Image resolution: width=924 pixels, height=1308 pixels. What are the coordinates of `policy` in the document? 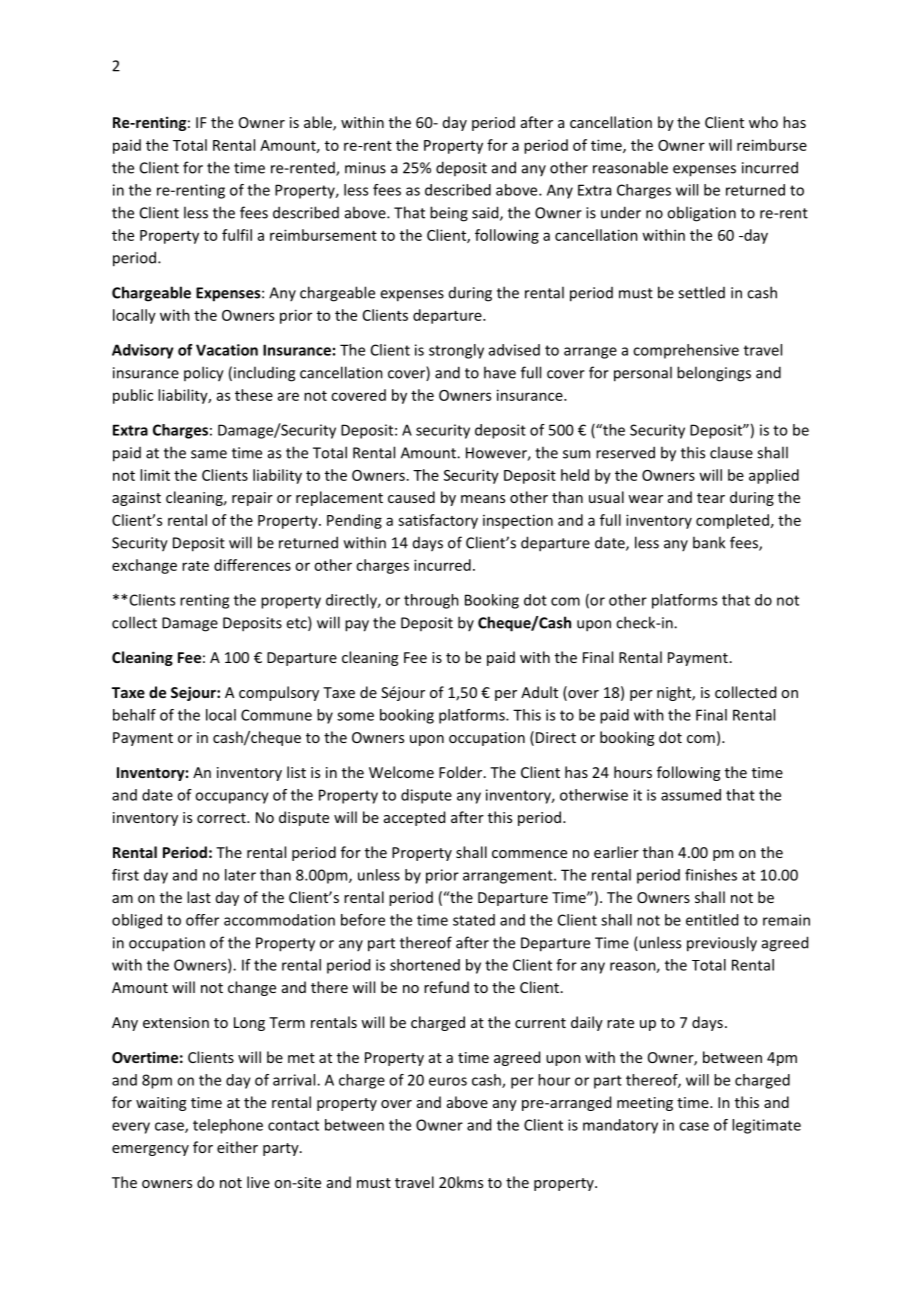 It's located at (204, 374).
